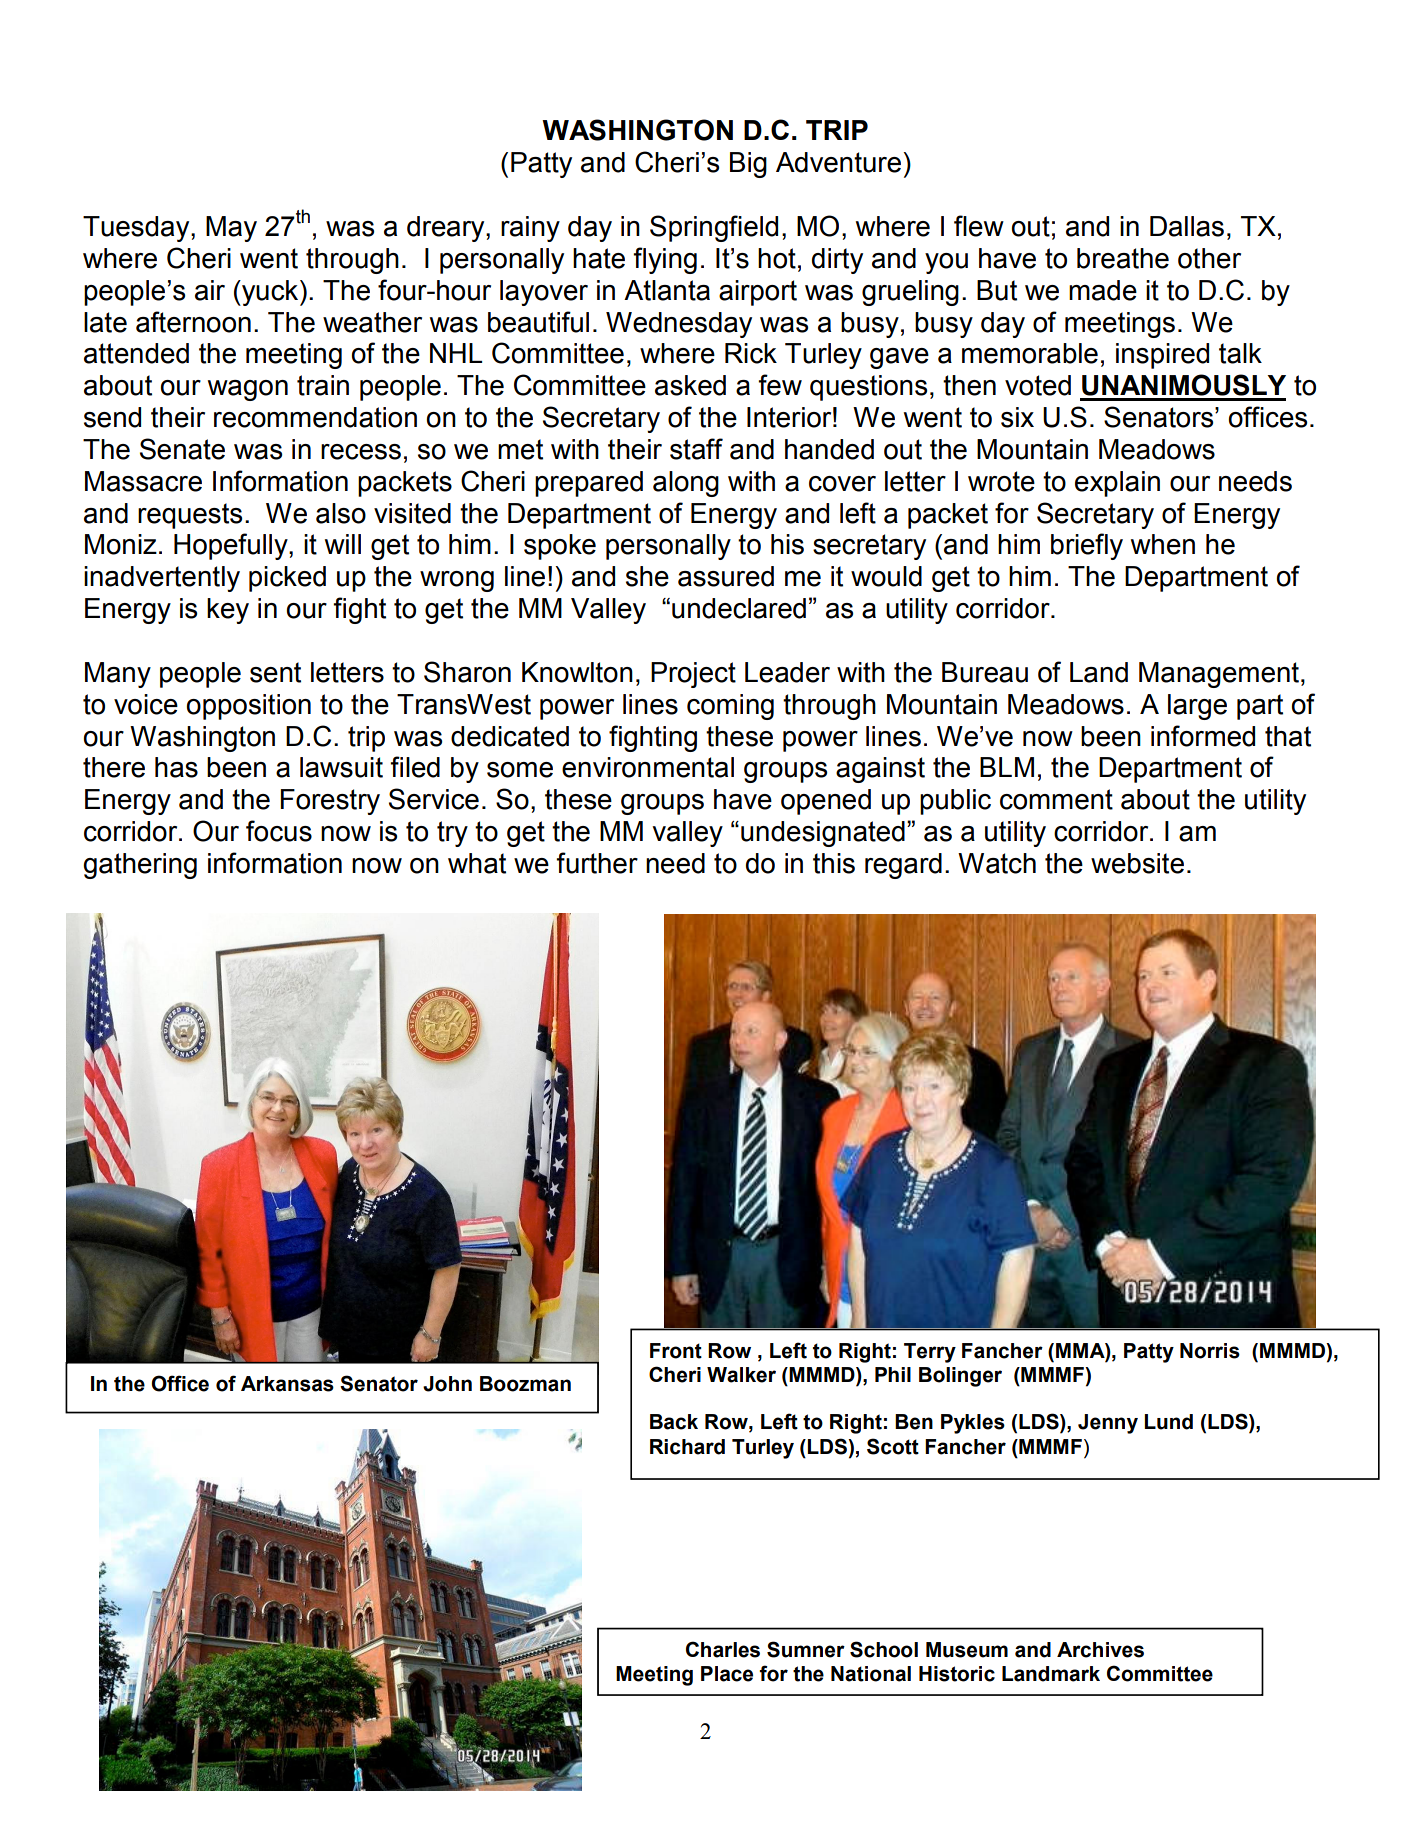 The image size is (1412, 1828). What do you see at coordinates (714, 228) in the image?
I see `Springfield` at bounding box center [714, 228].
